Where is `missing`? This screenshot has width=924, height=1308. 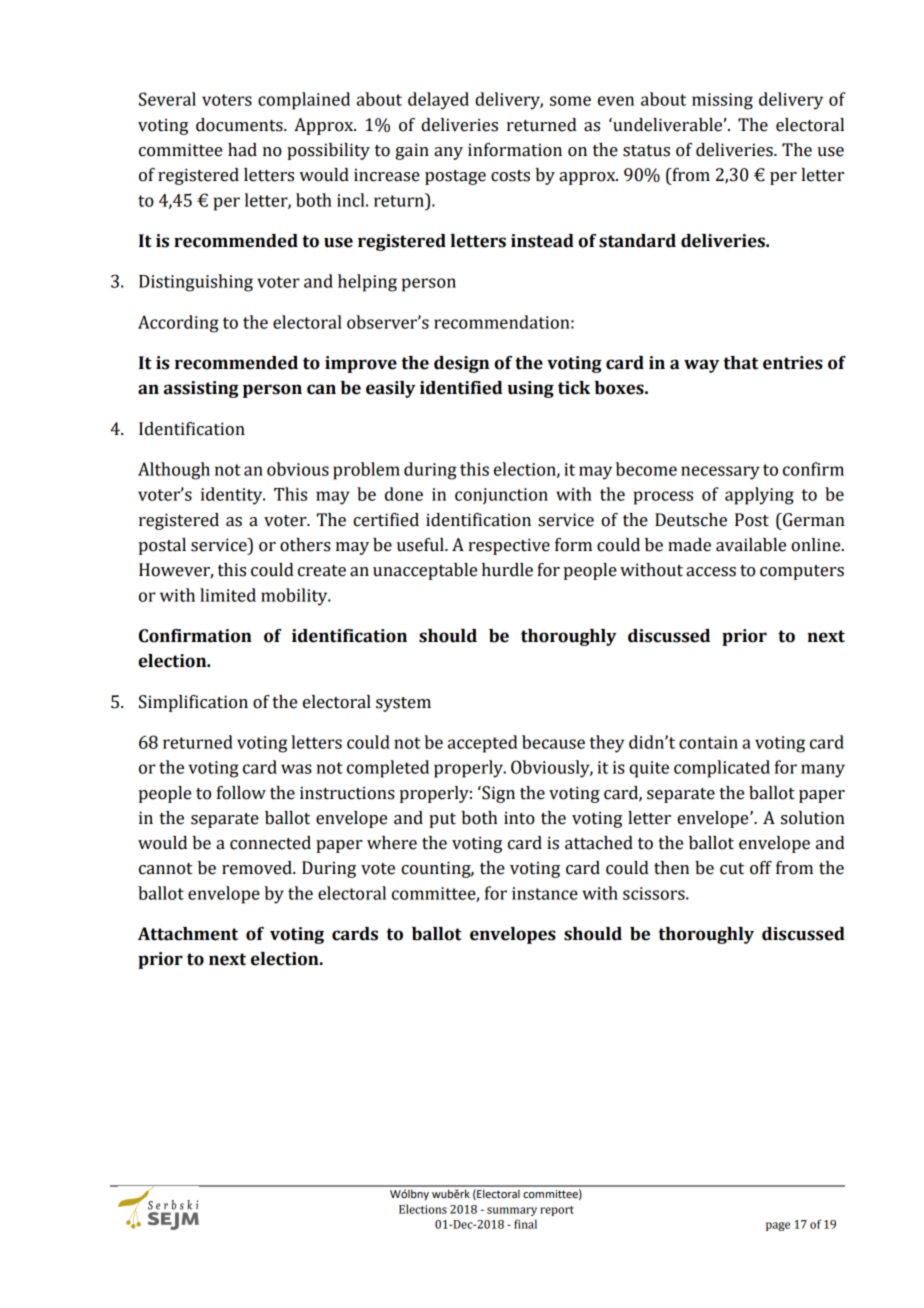
missing is located at coordinates (722, 101).
